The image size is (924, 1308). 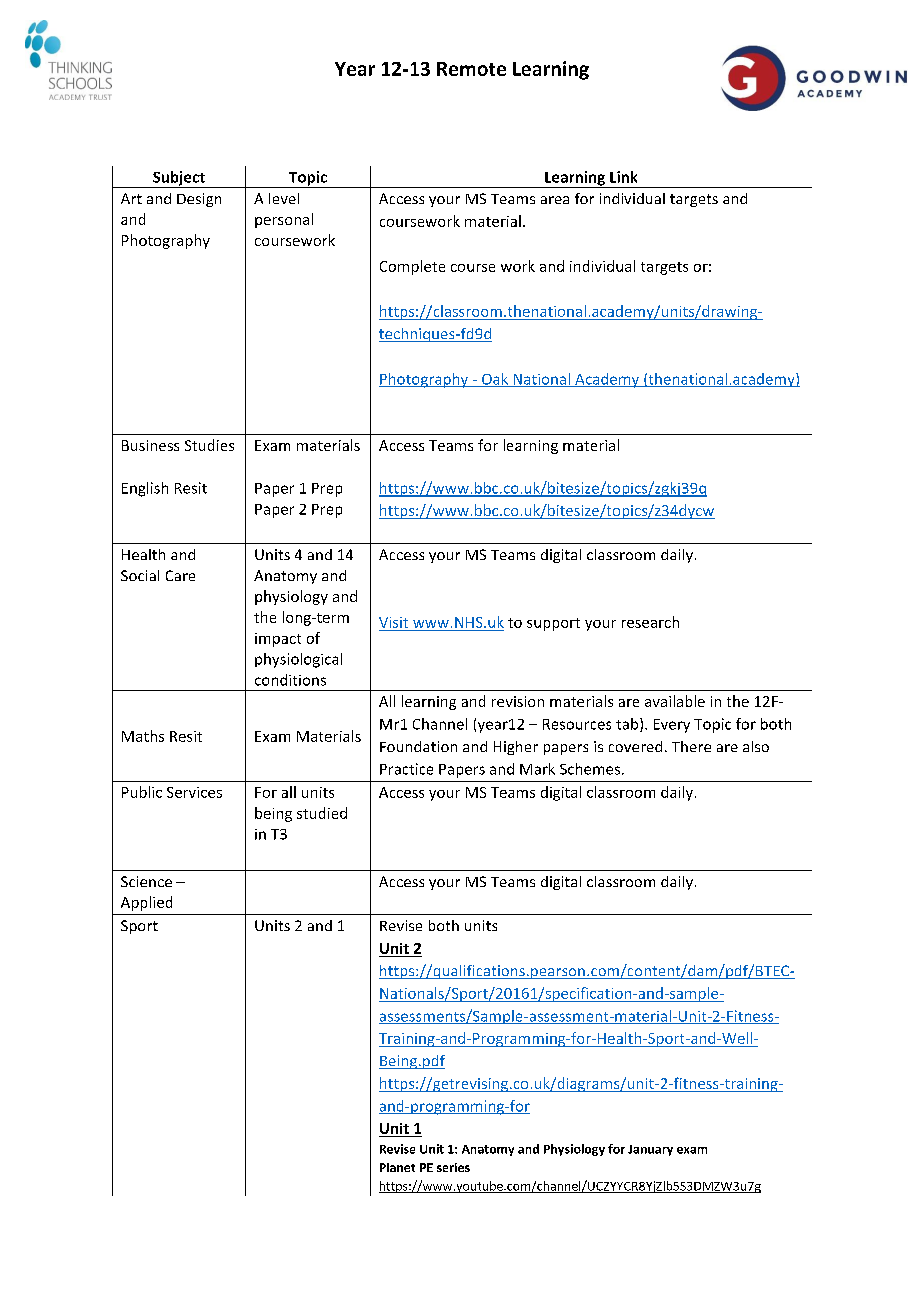 What do you see at coordinates (650, 622) in the page?
I see `research` at bounding box center [650, 622].
